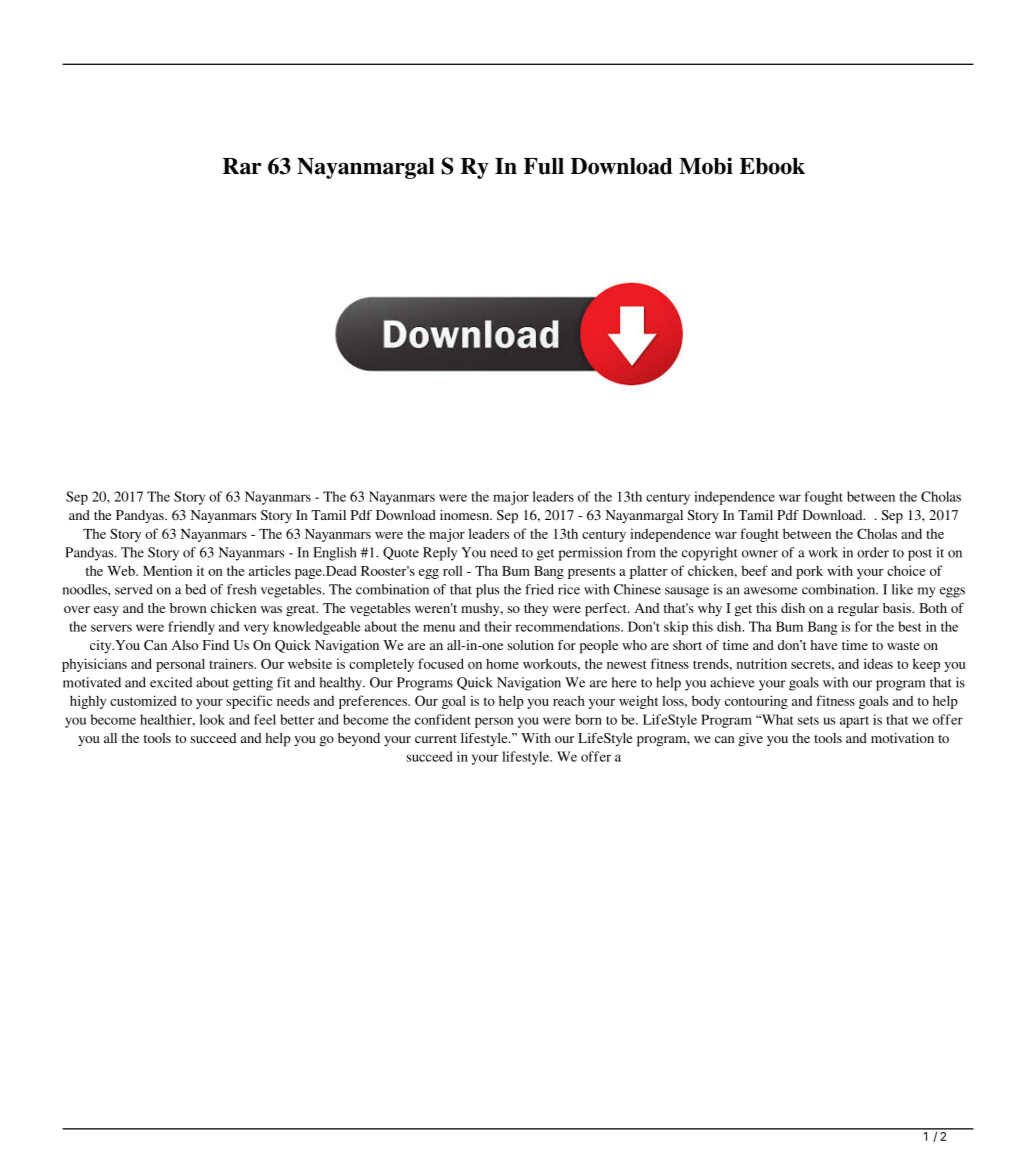 This page has width=1036, height=1171. Describe the element at coordinates (242, 166) in the page. I see `Rar` at that location.
